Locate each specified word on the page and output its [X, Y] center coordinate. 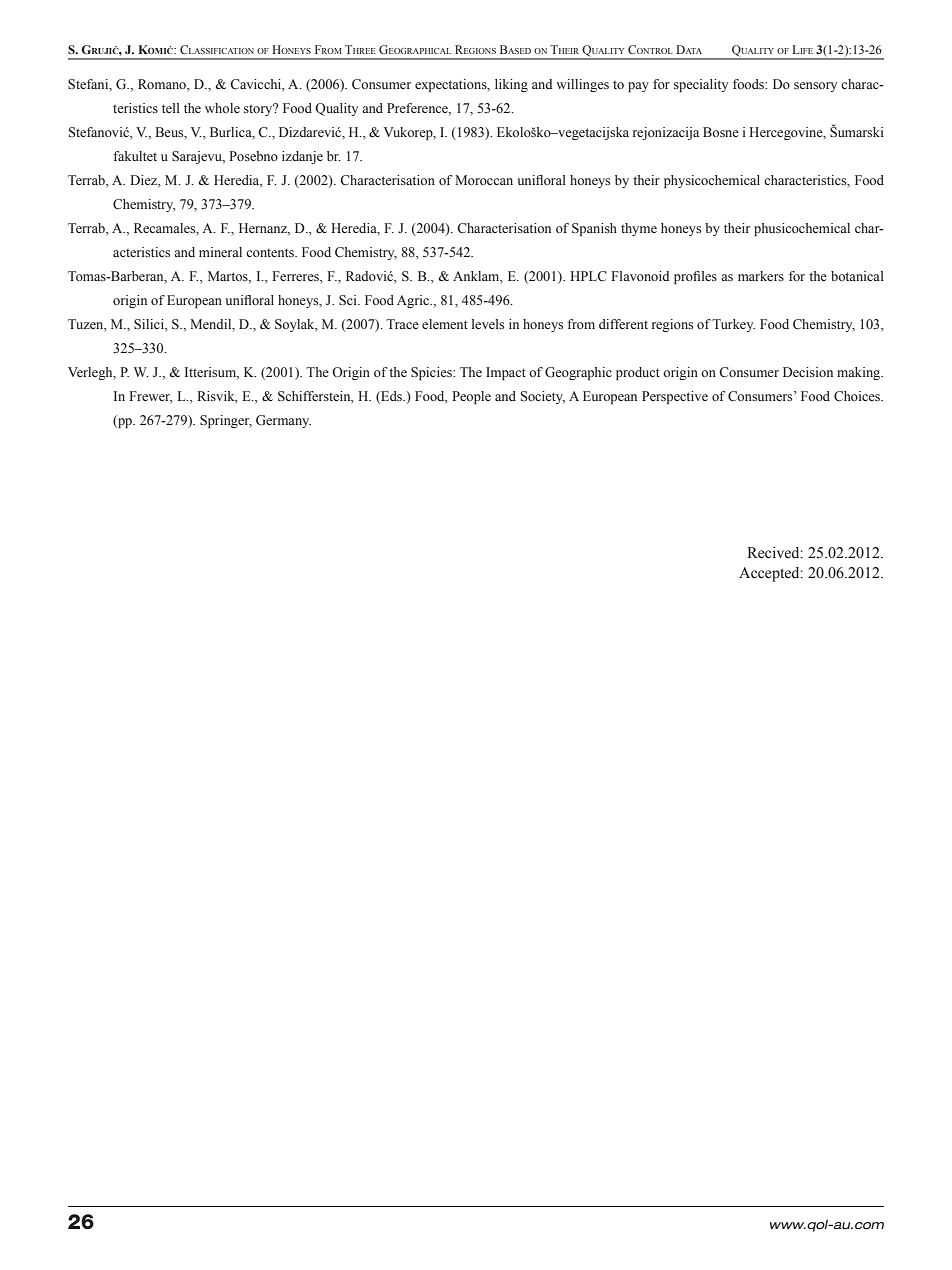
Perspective [675, 397]
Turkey [733, 325]
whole [222, 108]
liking [511, 85]
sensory [815, 87]
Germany [283, 421]
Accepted [770, 574]
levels [488, 324]
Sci [349, 300]
